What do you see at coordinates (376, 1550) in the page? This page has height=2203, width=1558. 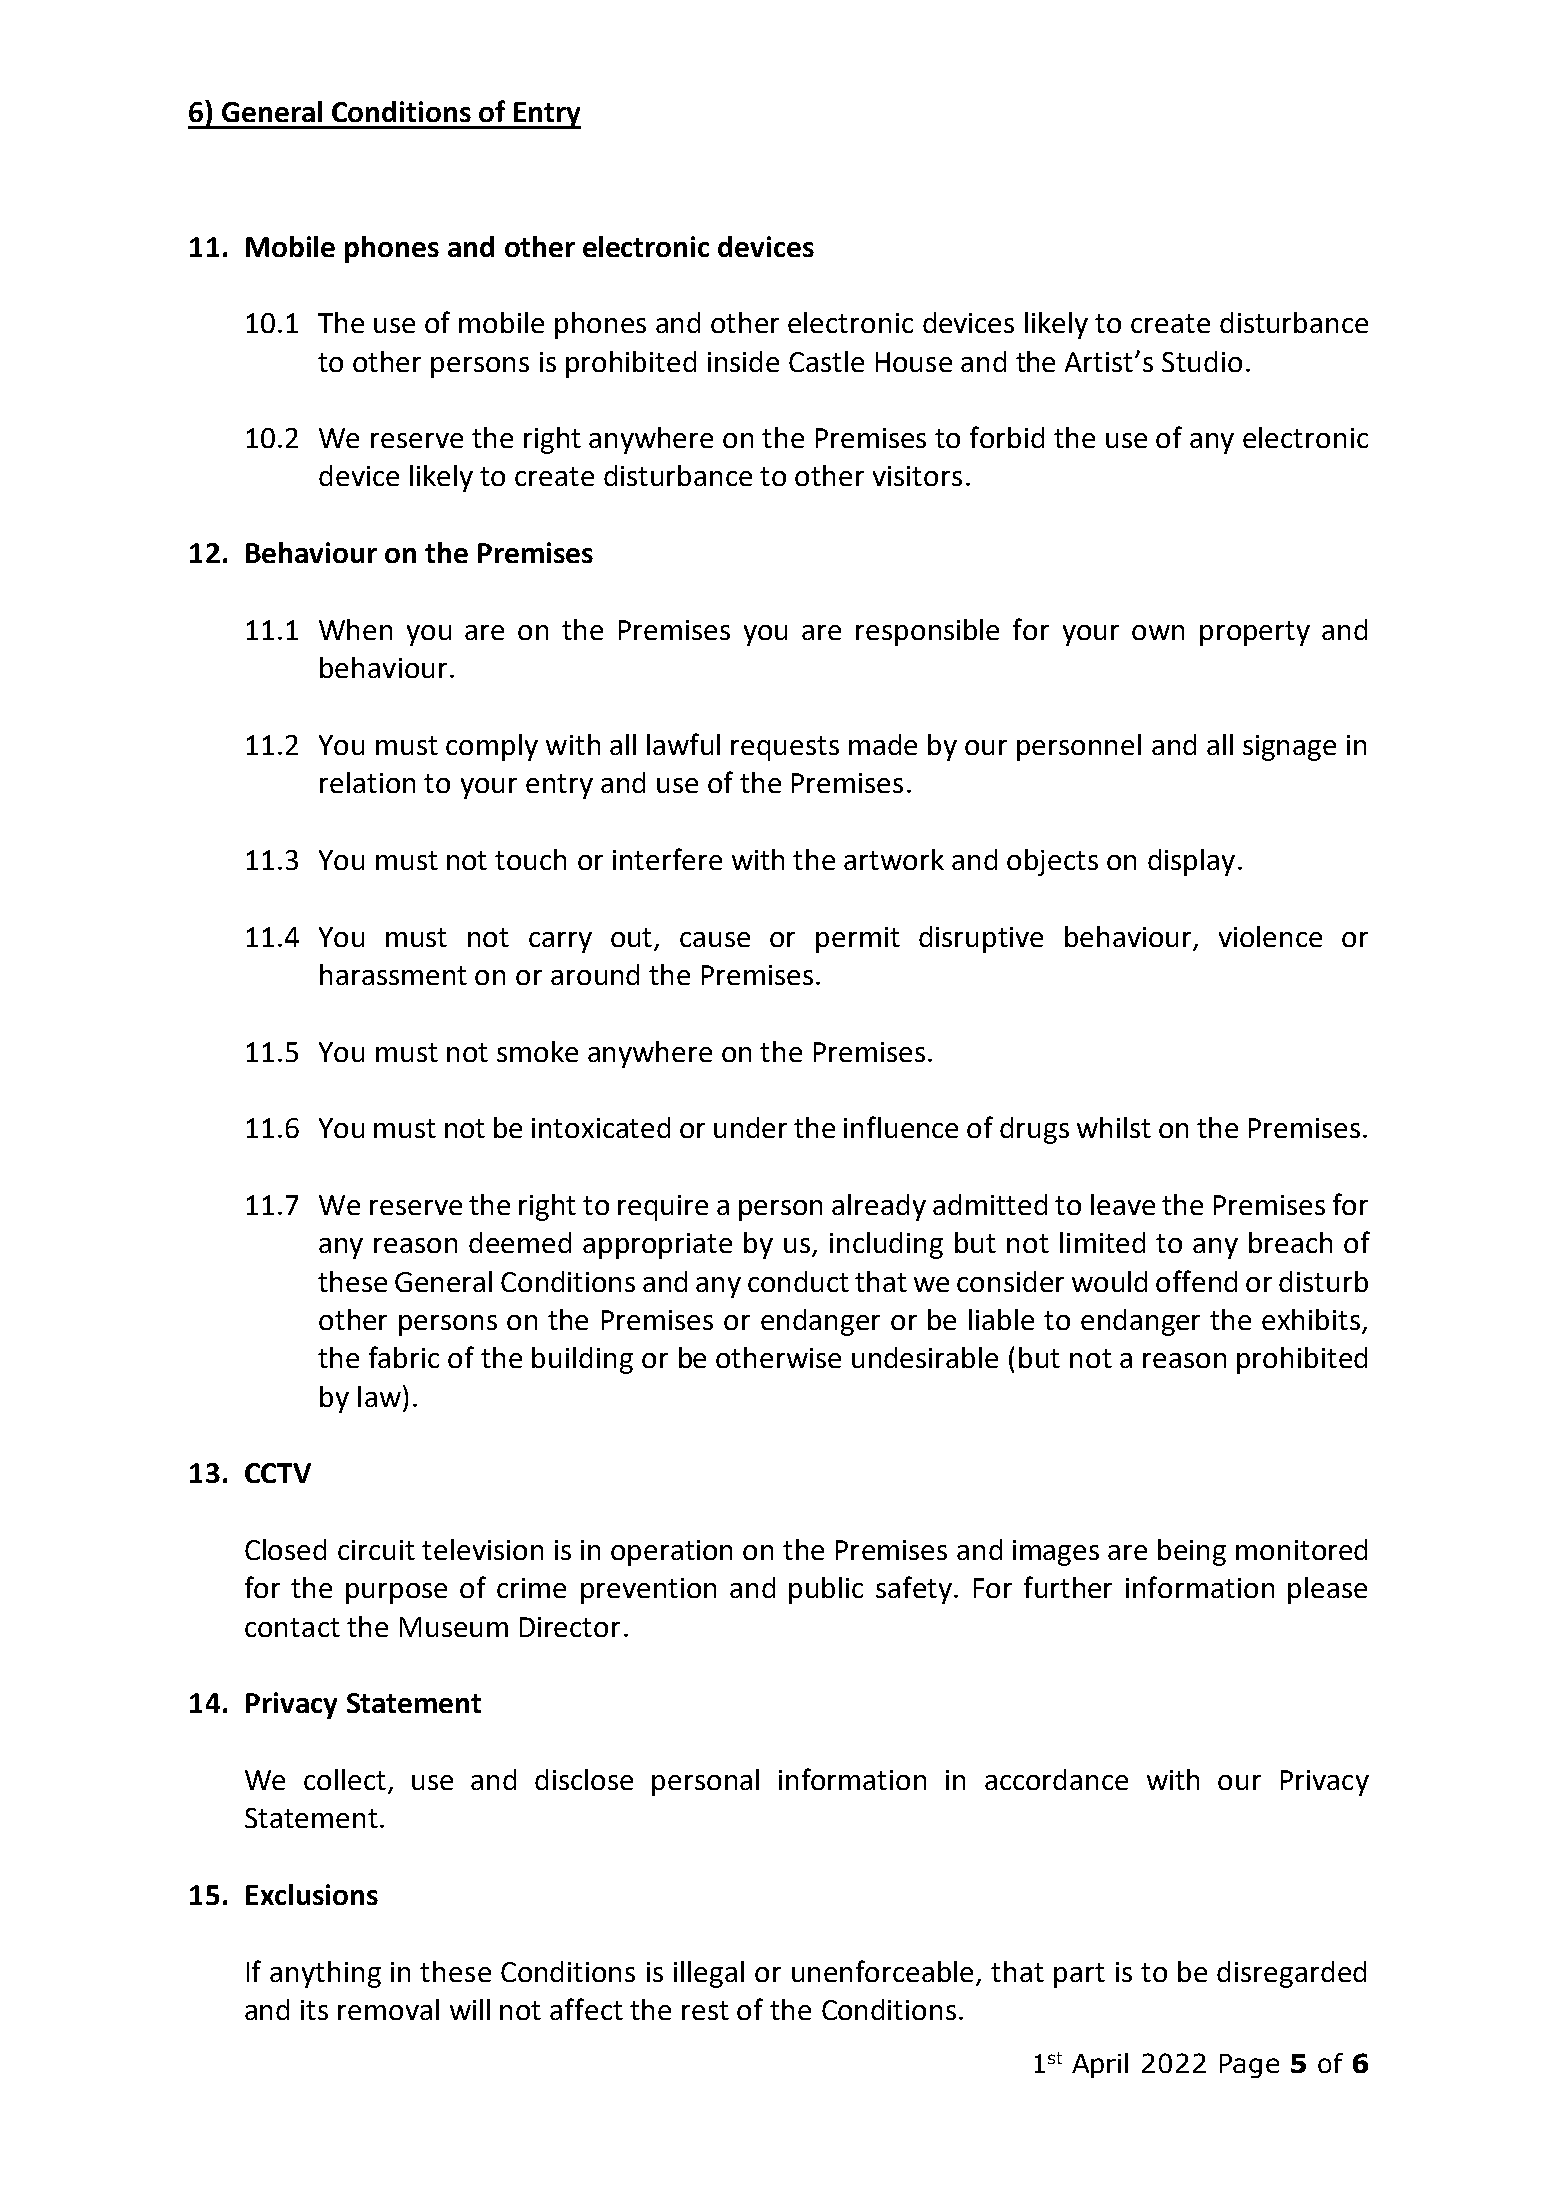 I see `circuit` at bounding box center [376, 1550].
